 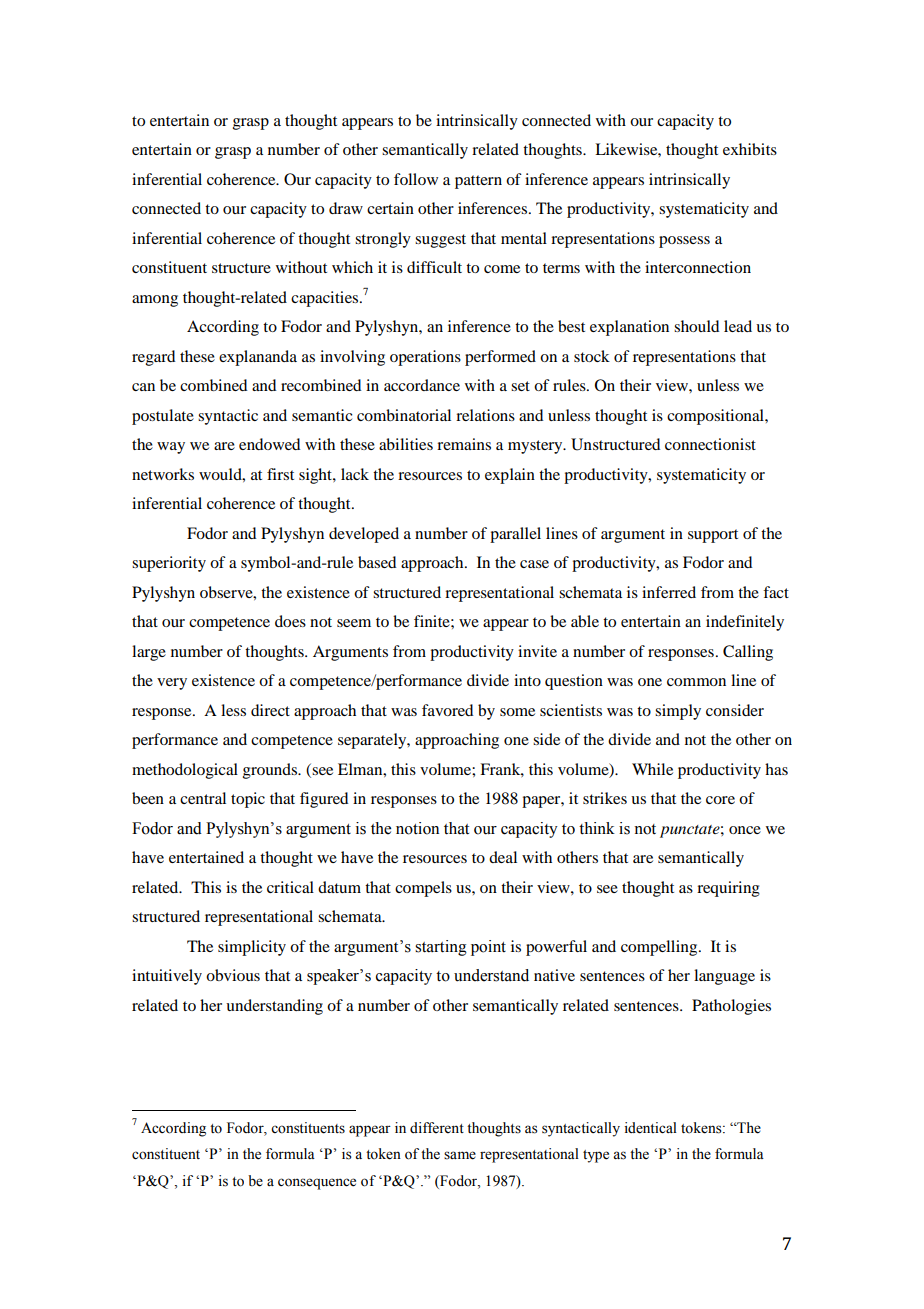 What do you see at coordinates (447, 710) in the document?
I see `favored` at bounding box center [447, 710].
